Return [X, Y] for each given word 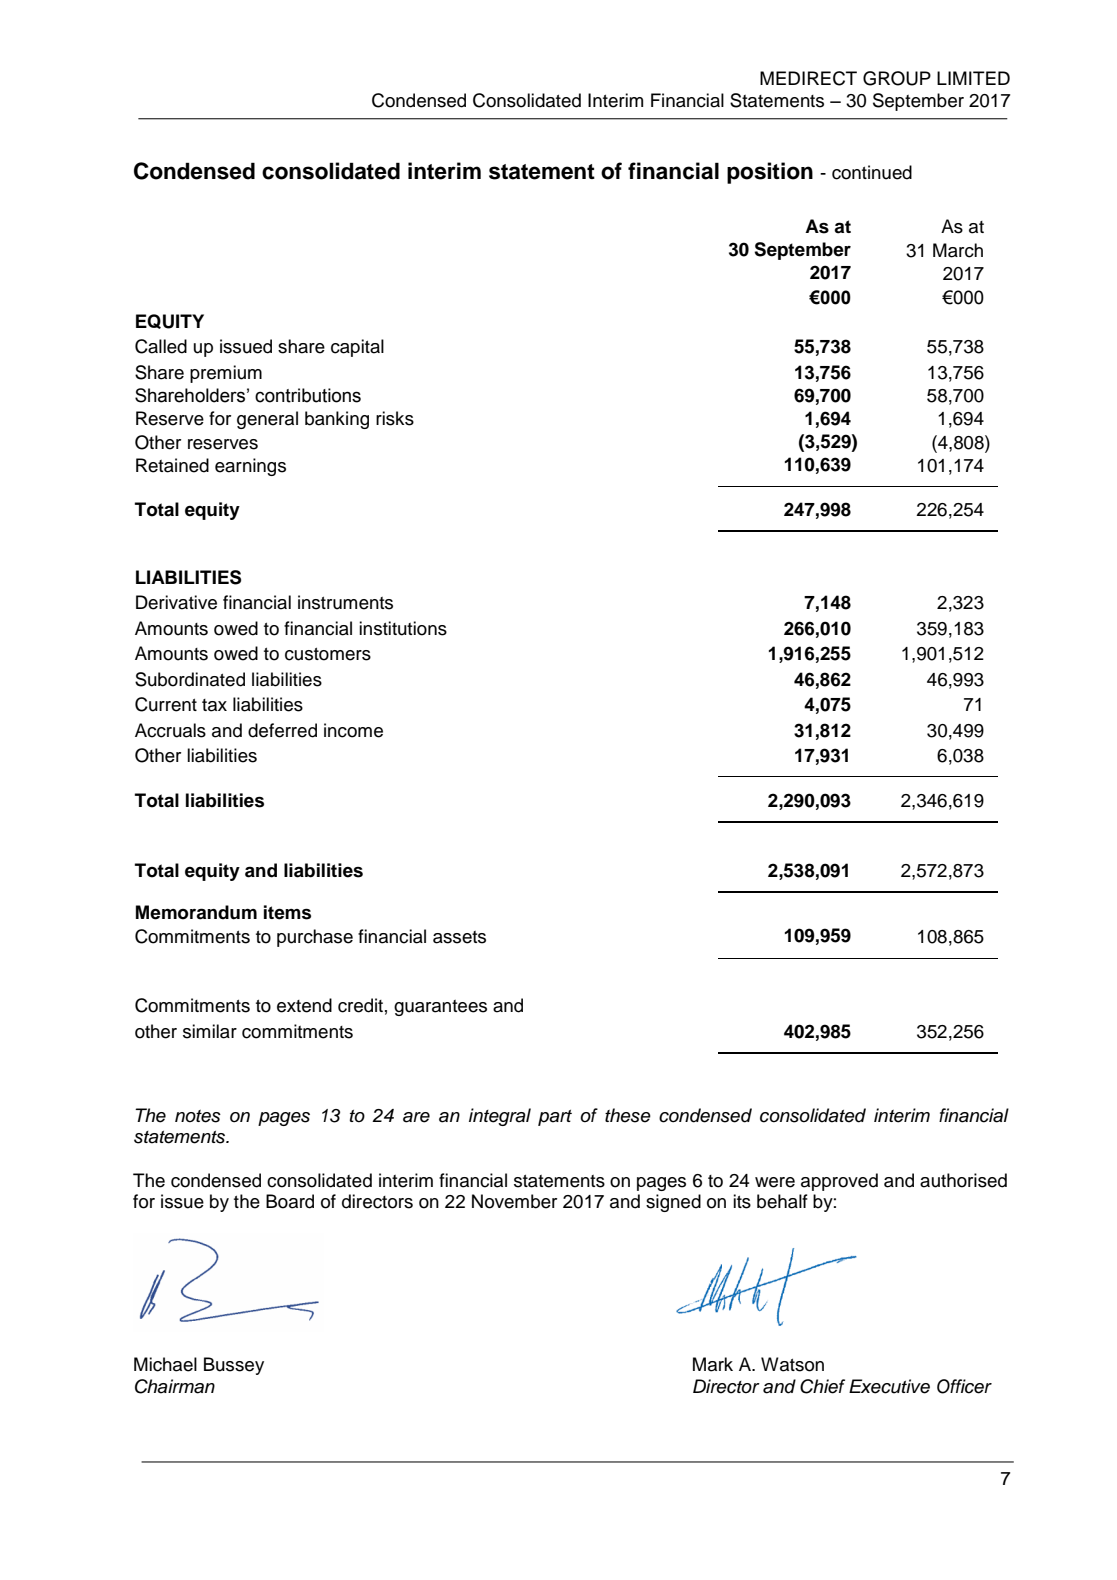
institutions [403, 628]
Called [161, 346]
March [958, 250]
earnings [250, 467]
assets [459, 937]
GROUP [897, 78]
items [287, 912]
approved [839, 1182]
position [770, 173]
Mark [713, 1364]
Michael [165, 1364]
